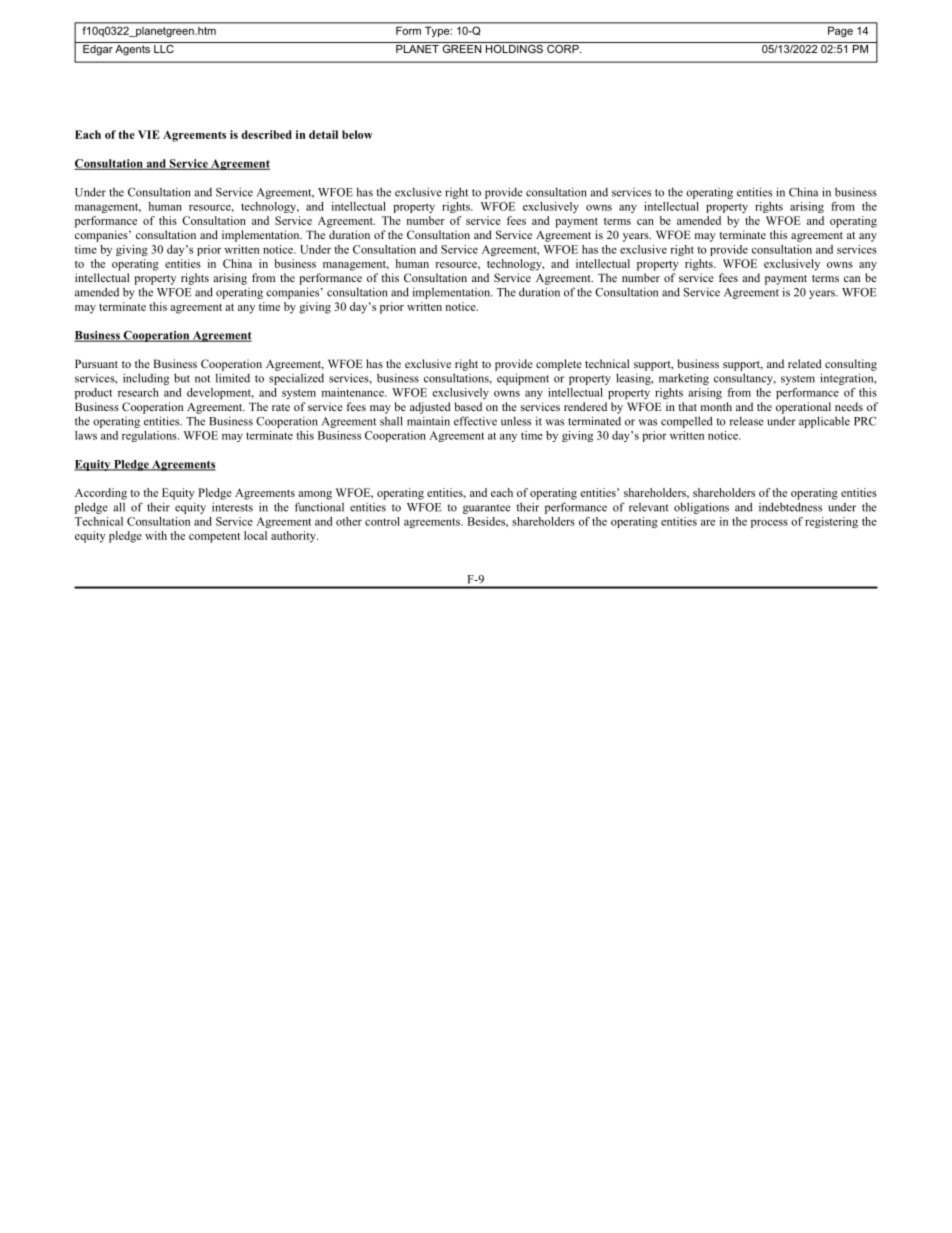 This document has height=1233, width=952. What do you see at coordinates (840, 32) in the document?
I see `Page` at bounding box center [840, 32].
